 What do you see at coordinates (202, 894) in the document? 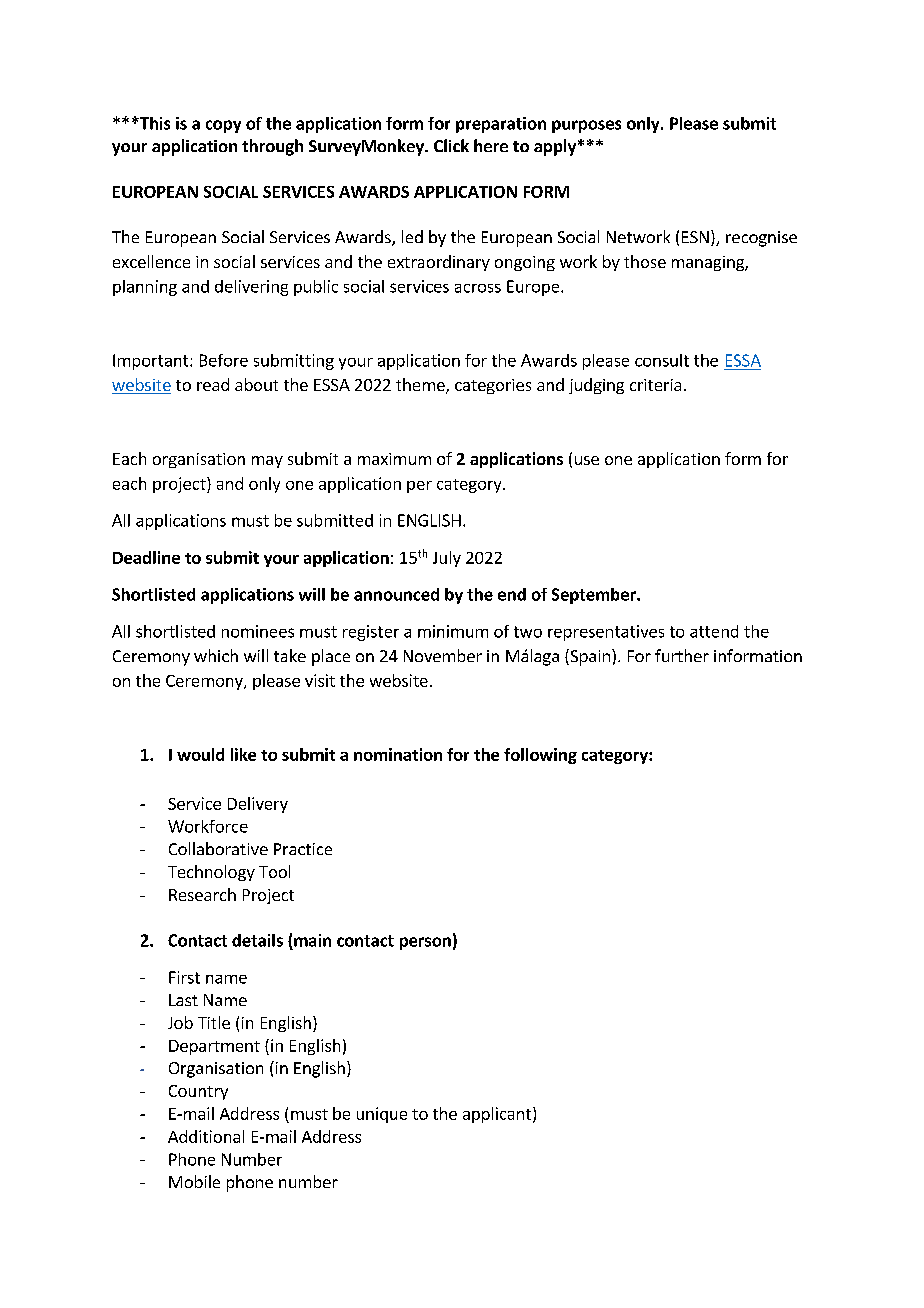
I see `Research` at bounding box center [202, 894].
